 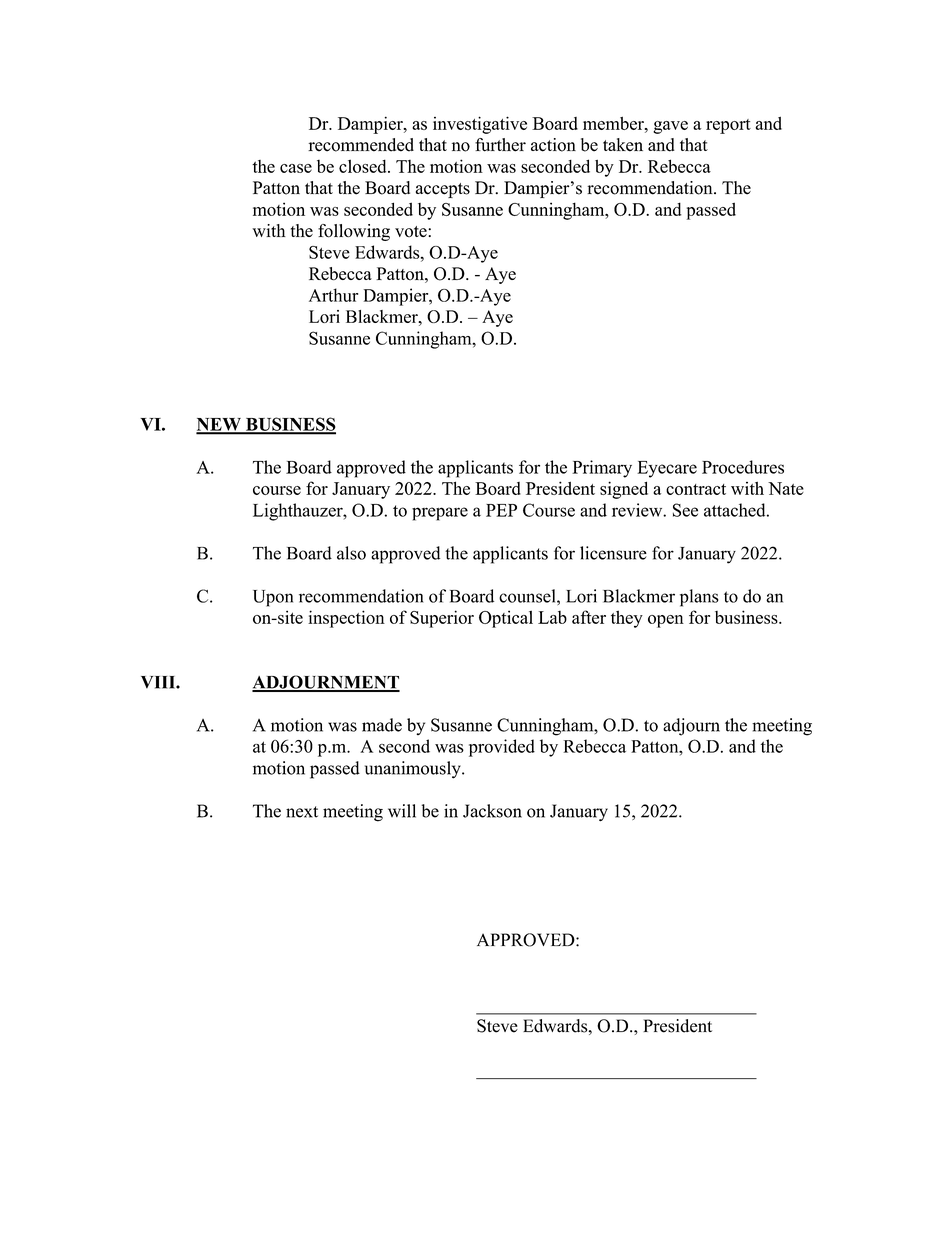 I want to click on provided, so click(x=502, y=748).
